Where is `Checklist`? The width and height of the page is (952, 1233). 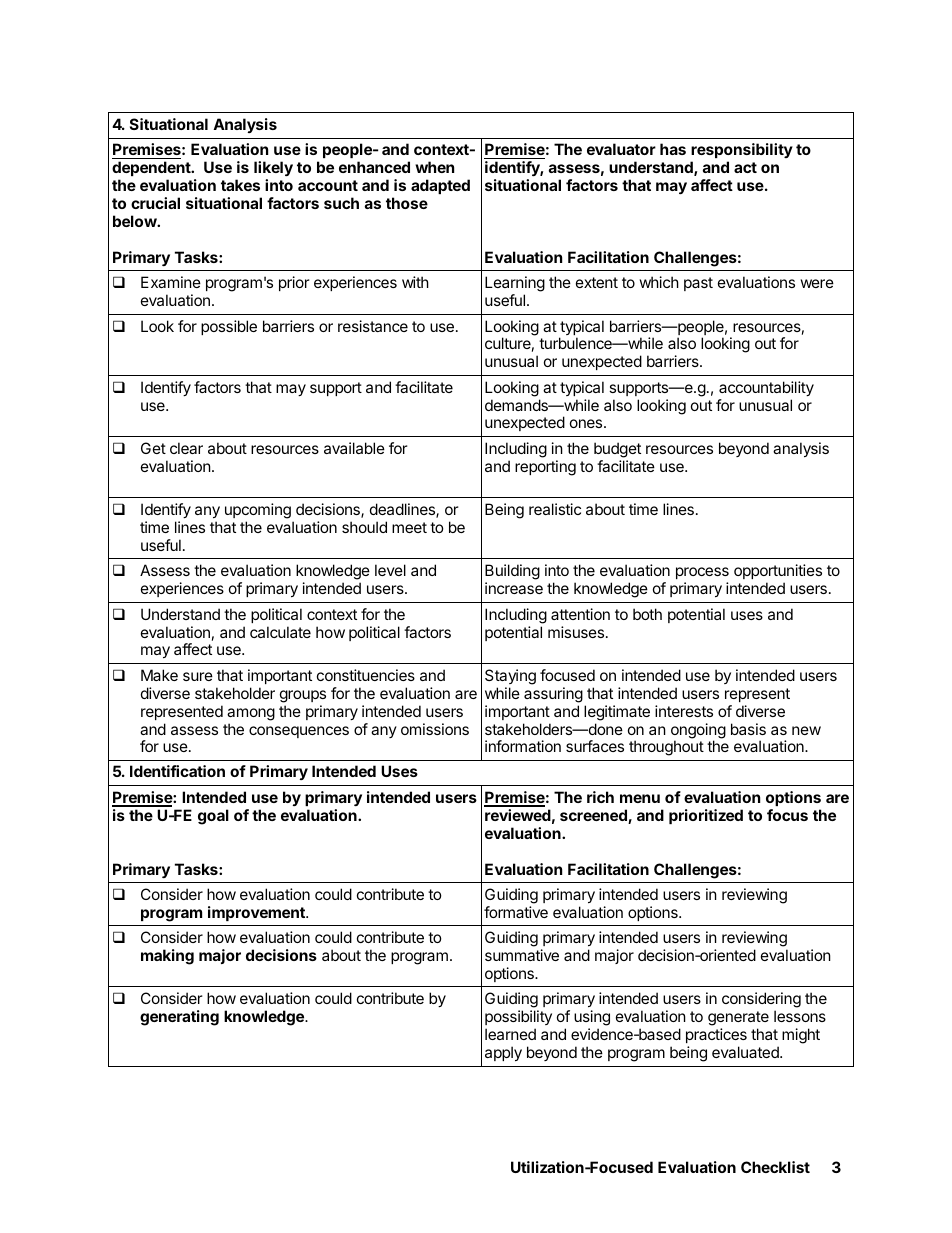 Checklist is located at coordinates (775, 1167).
